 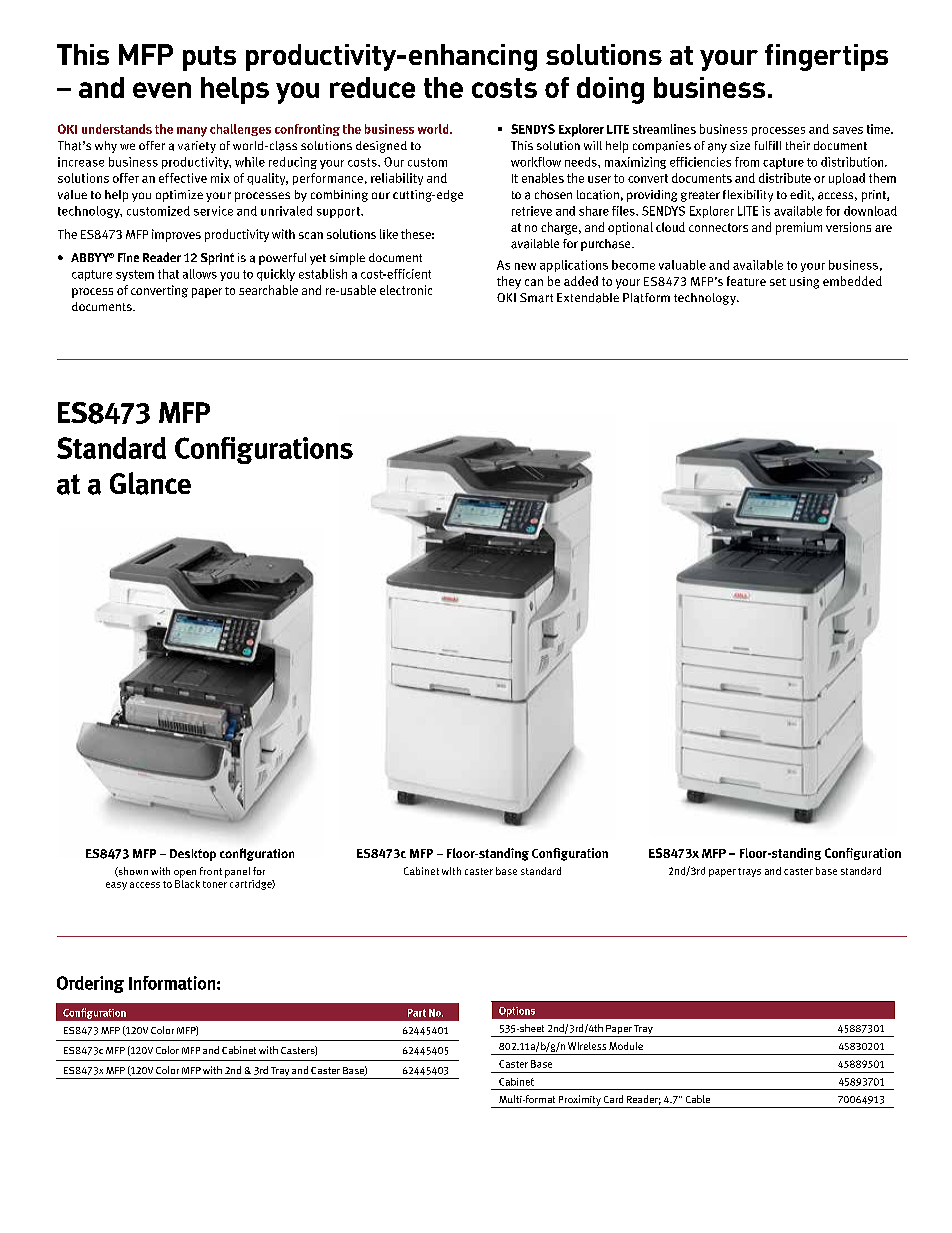 I want to click on Ordering, so click(x=90, y=984).
